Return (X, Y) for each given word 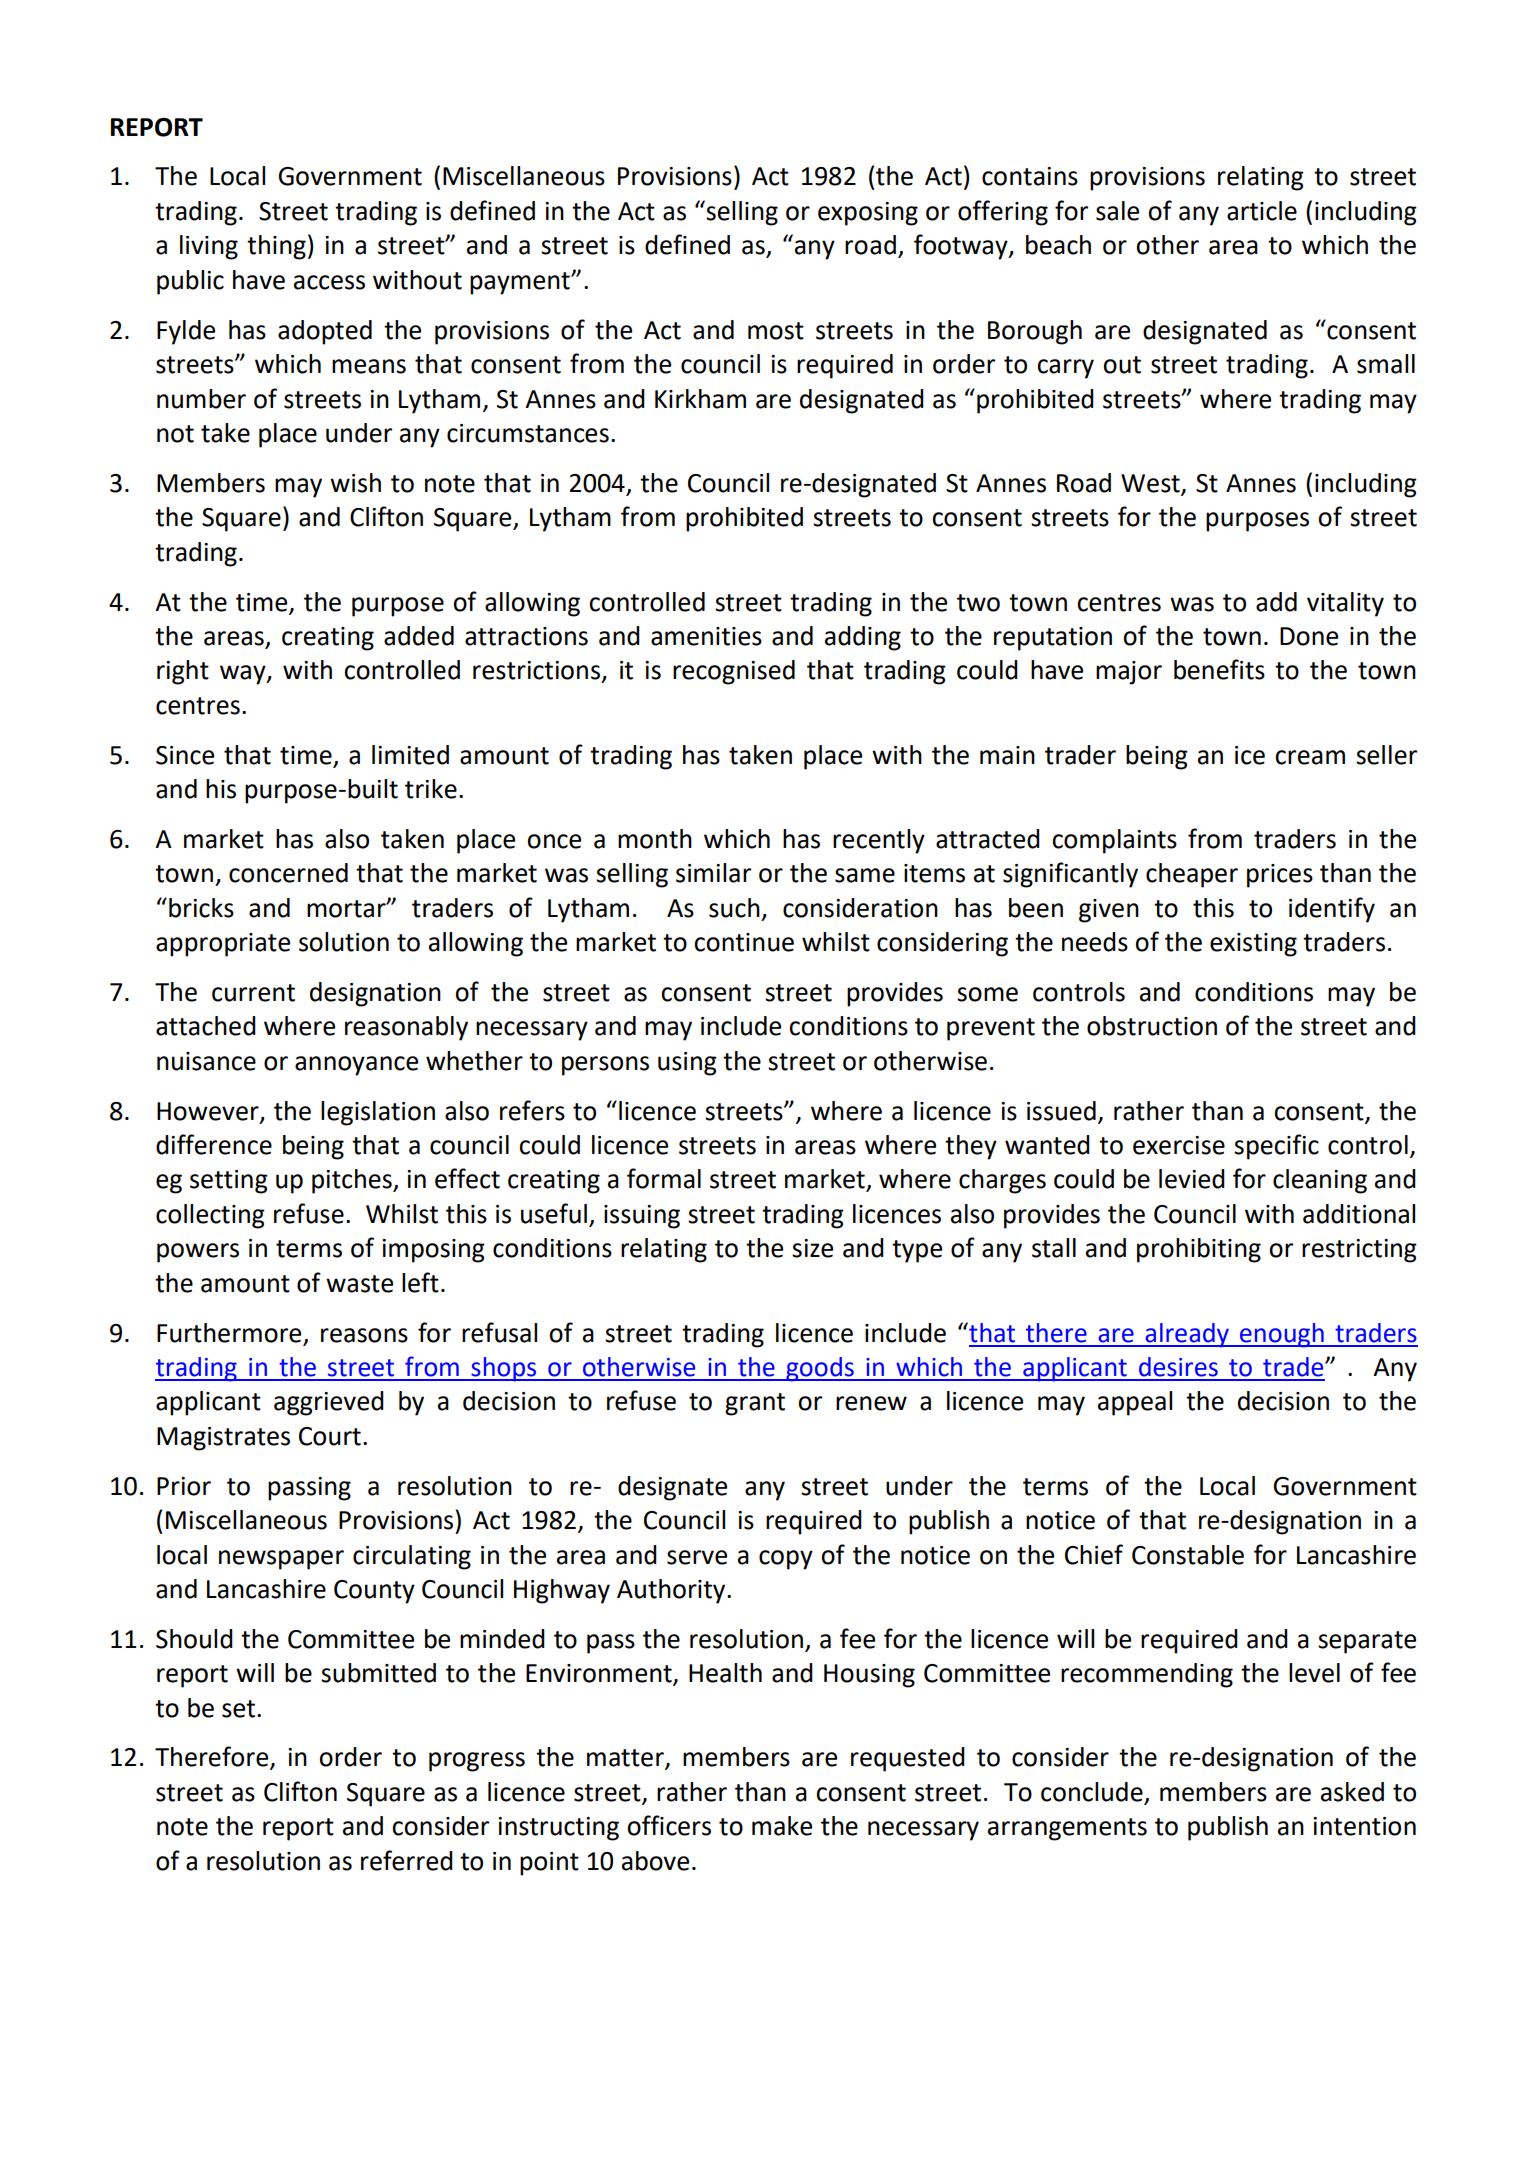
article (1262, 211)
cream (1310, 757)
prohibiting (1199, 1250)
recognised (734, 672)
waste (359, 1284)
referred (407, 1860)
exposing (868, 214)
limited (410, 755)
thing (276, 247)
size (812, 1248)
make (782, 1826)
